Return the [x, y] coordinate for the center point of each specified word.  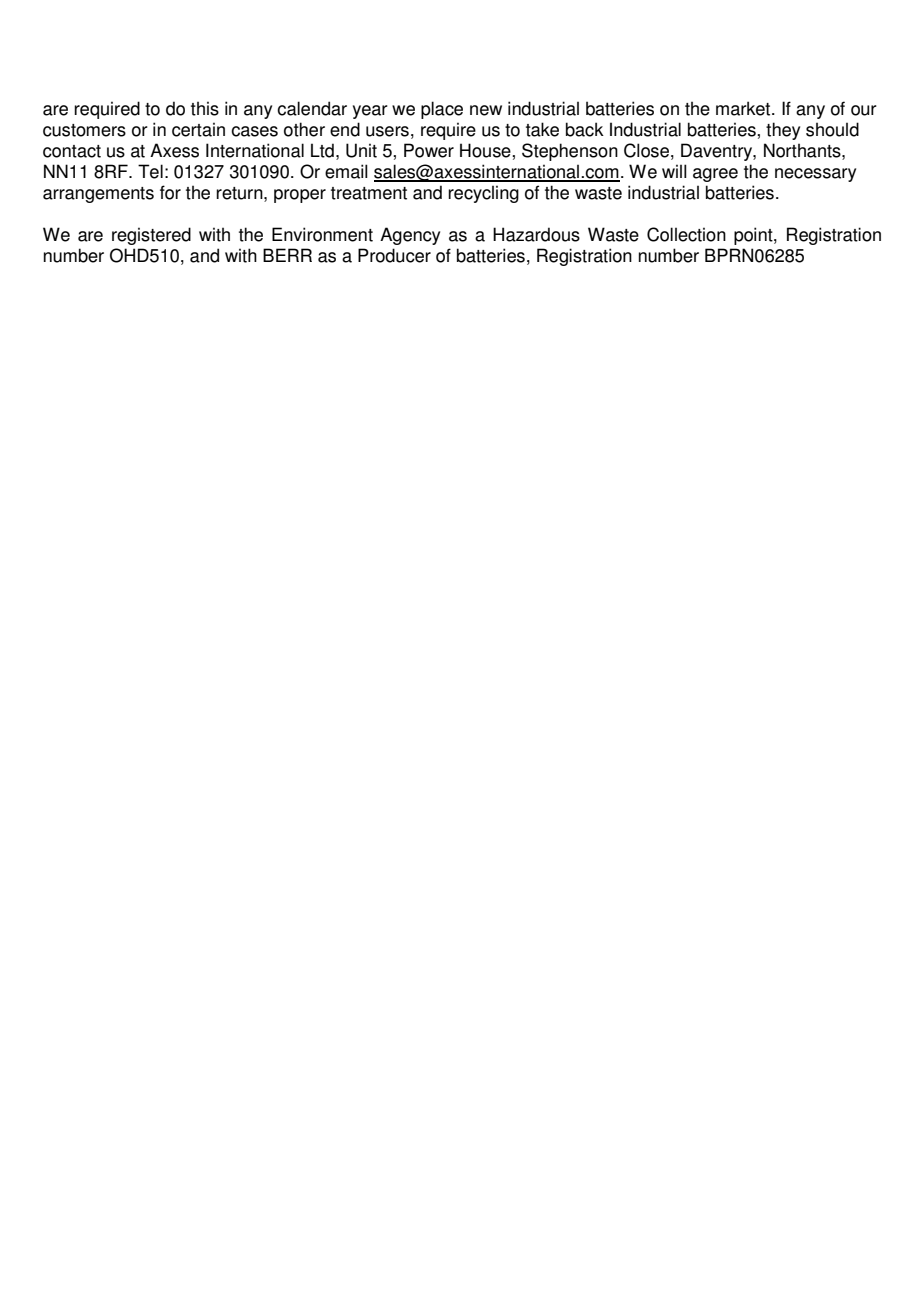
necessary [815, 175]
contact [72, 151]
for [170, 192]
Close [646, 150]
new [486, 110]
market [744, 108]
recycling [483, 194]
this [205, 108]
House [486, 150]
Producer [394, 255]
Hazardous [536, 234]
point [754, 236]
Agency [410, 236]
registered [151, 236]
